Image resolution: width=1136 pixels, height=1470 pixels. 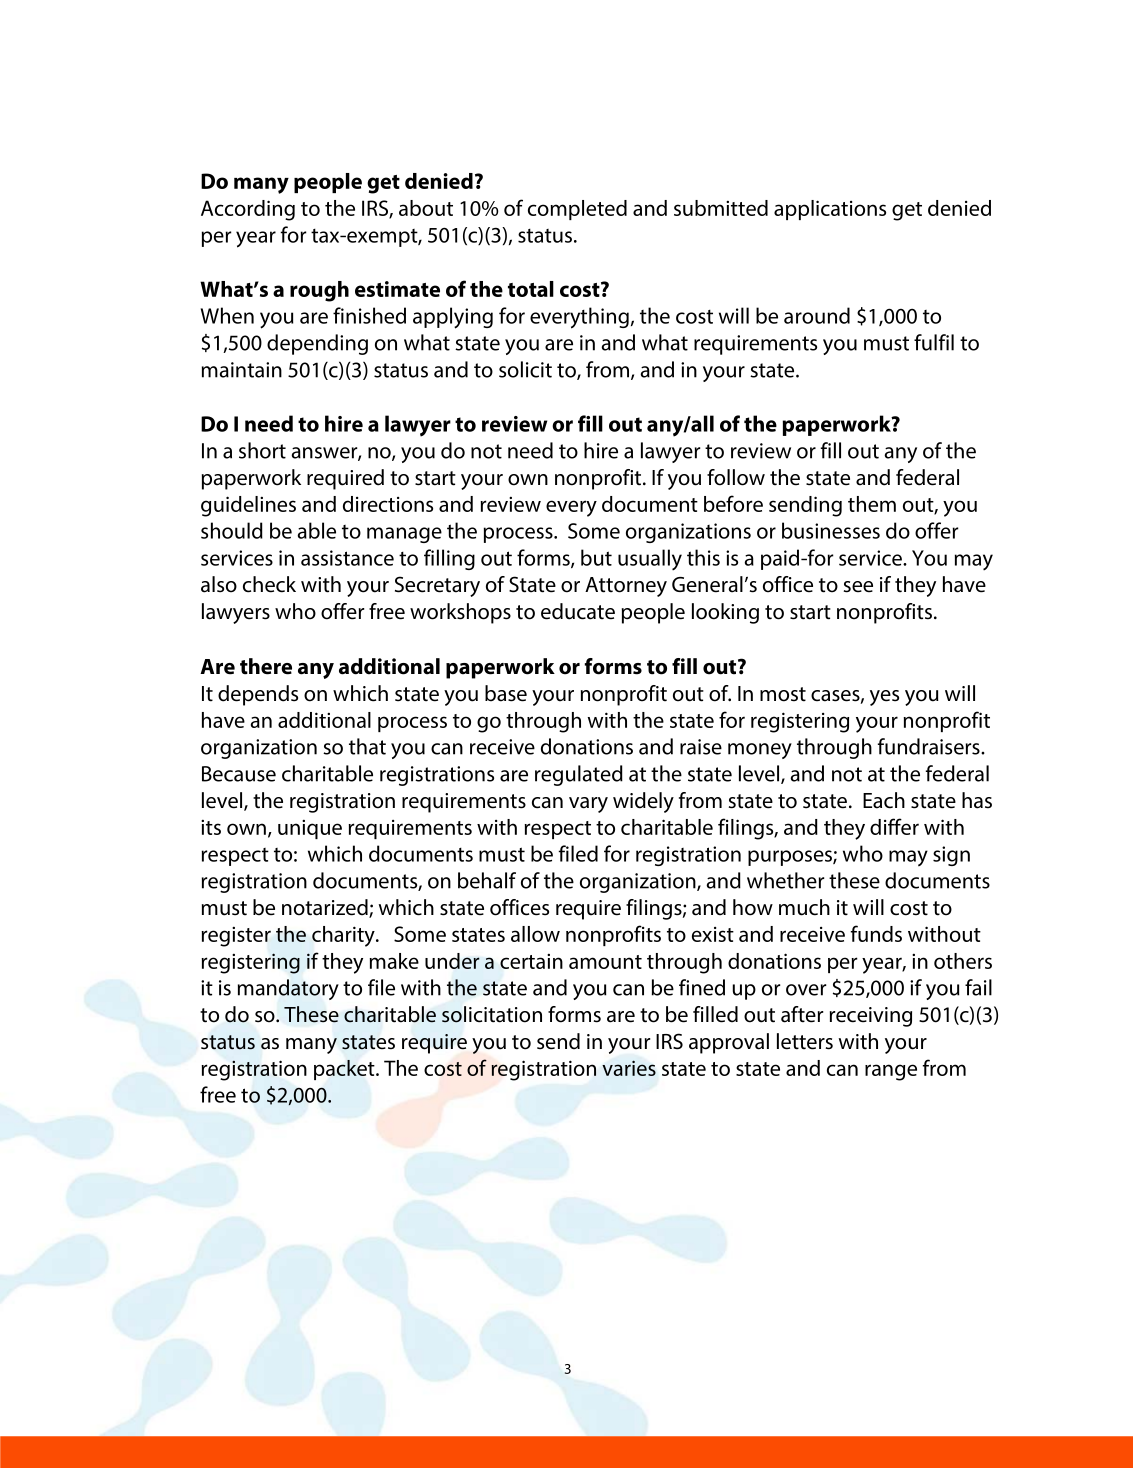 What do you see at coordinates (577, 210) in the page?
I see `completed` at bounding box center [577, 210].
